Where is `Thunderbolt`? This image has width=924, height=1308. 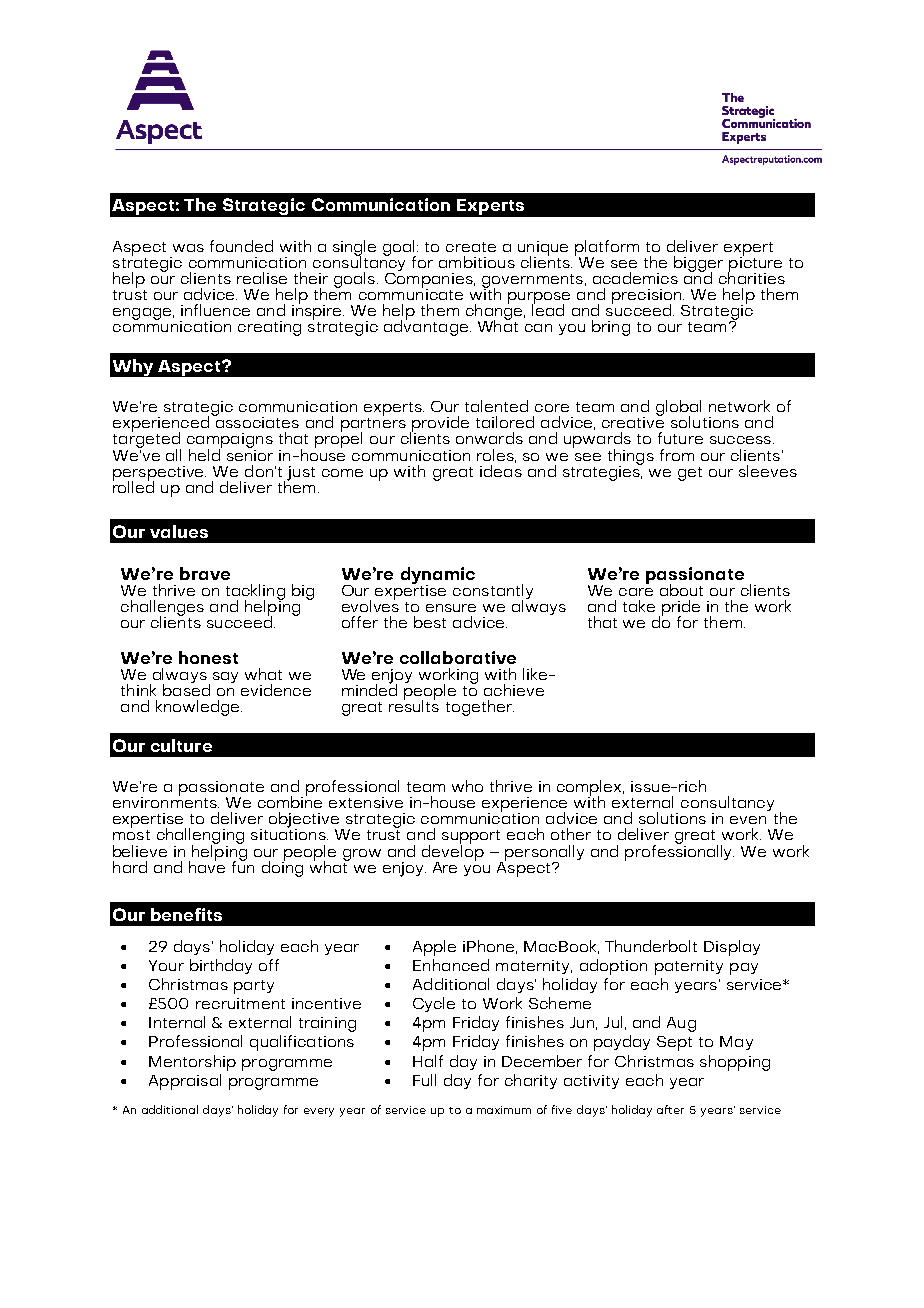 Thunderbolt is located at coordinates (651, 946).
